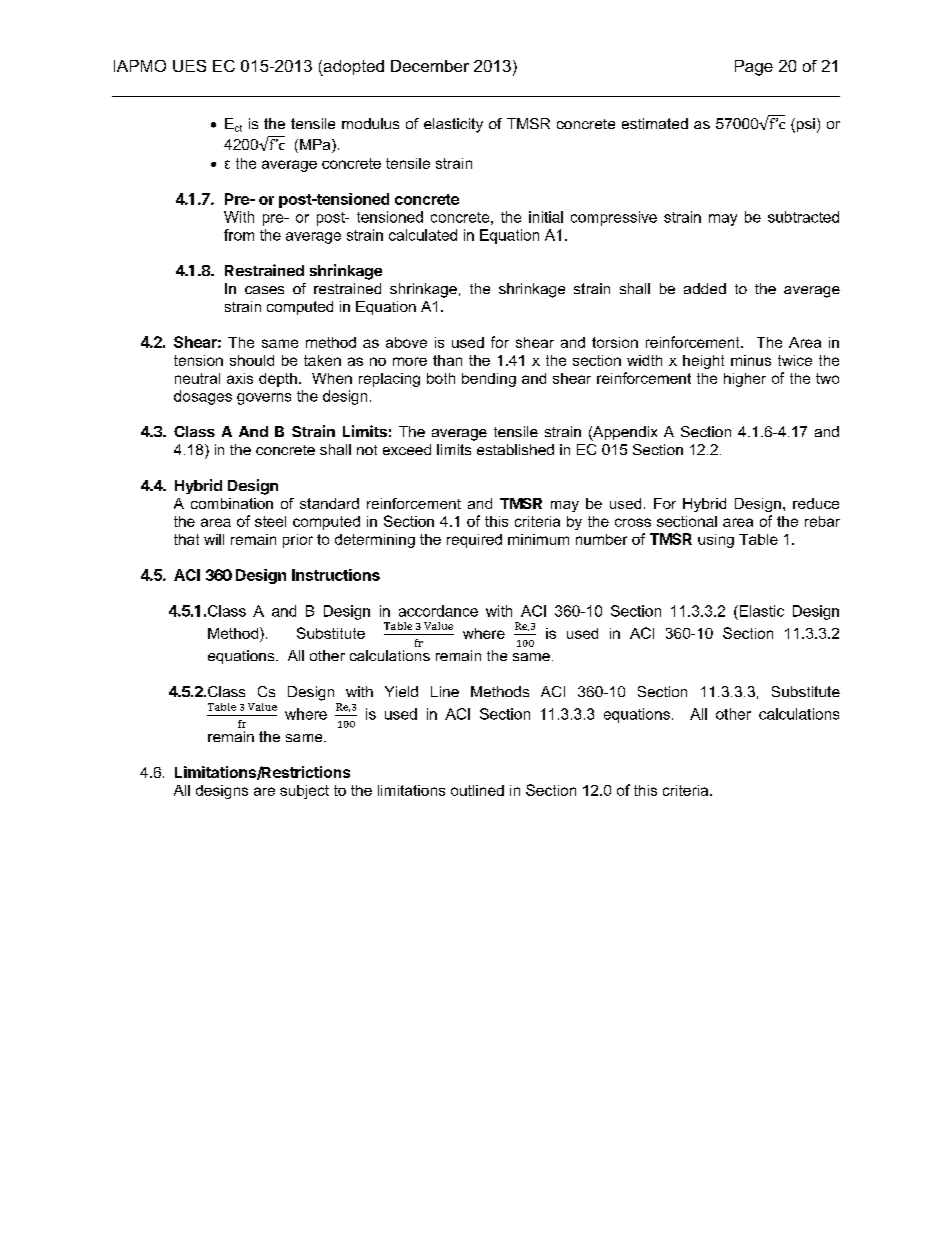 The image size is (952, 1233). I want to click on reduce, so click(816, 503).
